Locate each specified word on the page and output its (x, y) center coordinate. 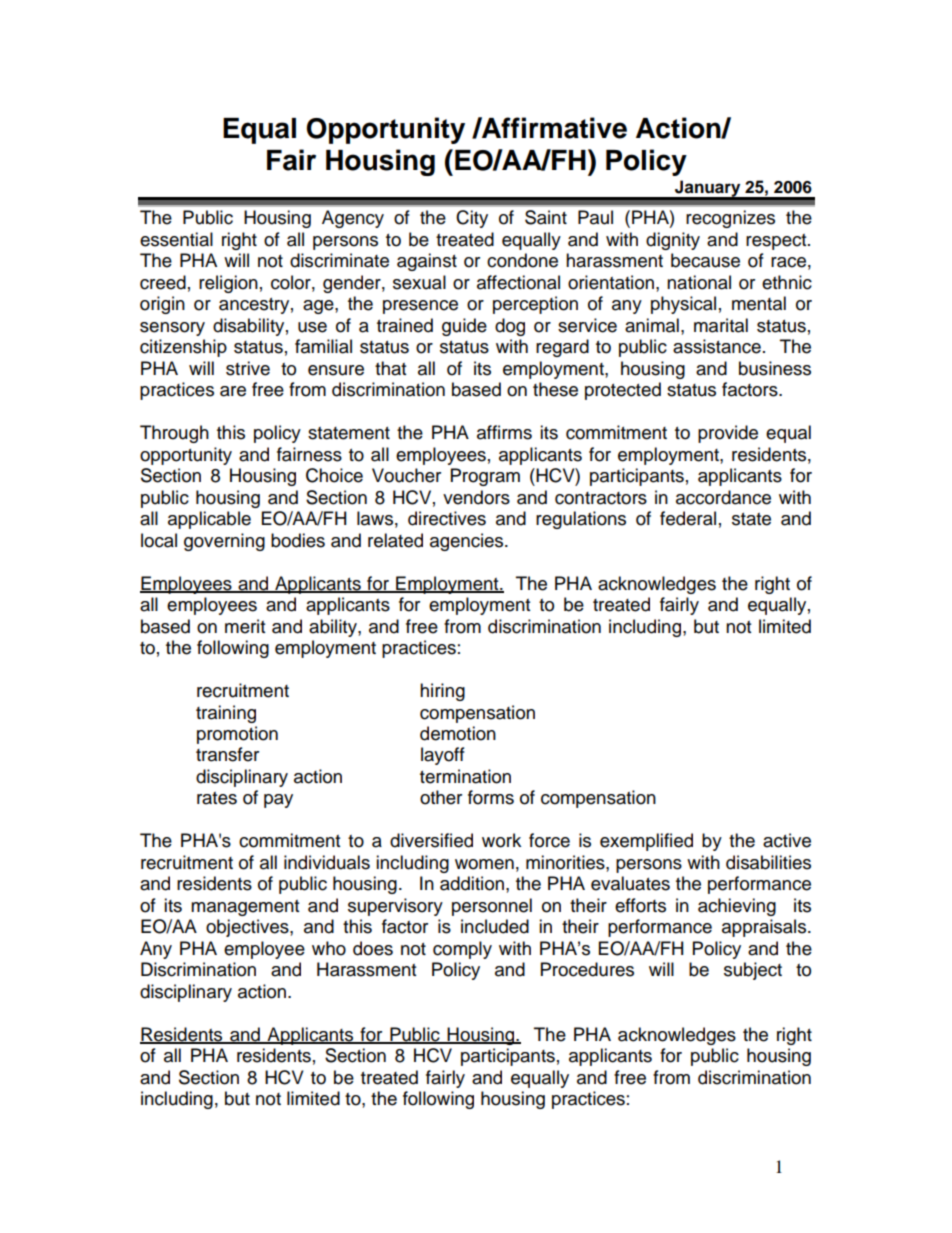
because (705, 260)
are (233, 391)
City (472, 219)
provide (728, 434)
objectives (248, 928)
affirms (504, 432)
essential (176, 239)
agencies (468, 542)
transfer (227, 754)
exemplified (646, 842)
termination (465, 776)
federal (688, 518)
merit (245, 626)
